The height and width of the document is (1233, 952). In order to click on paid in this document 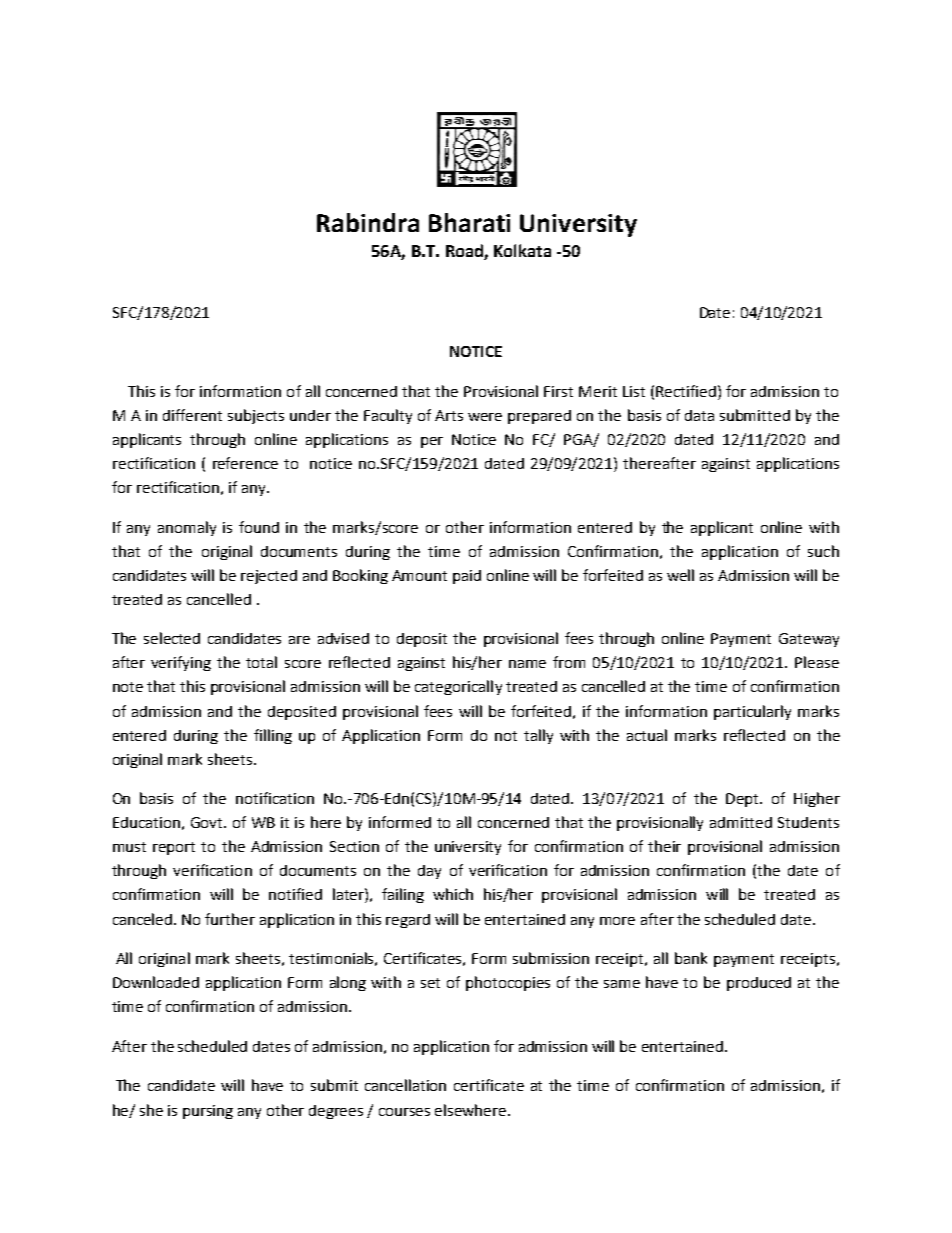, I will do `click(467, 577)`.
